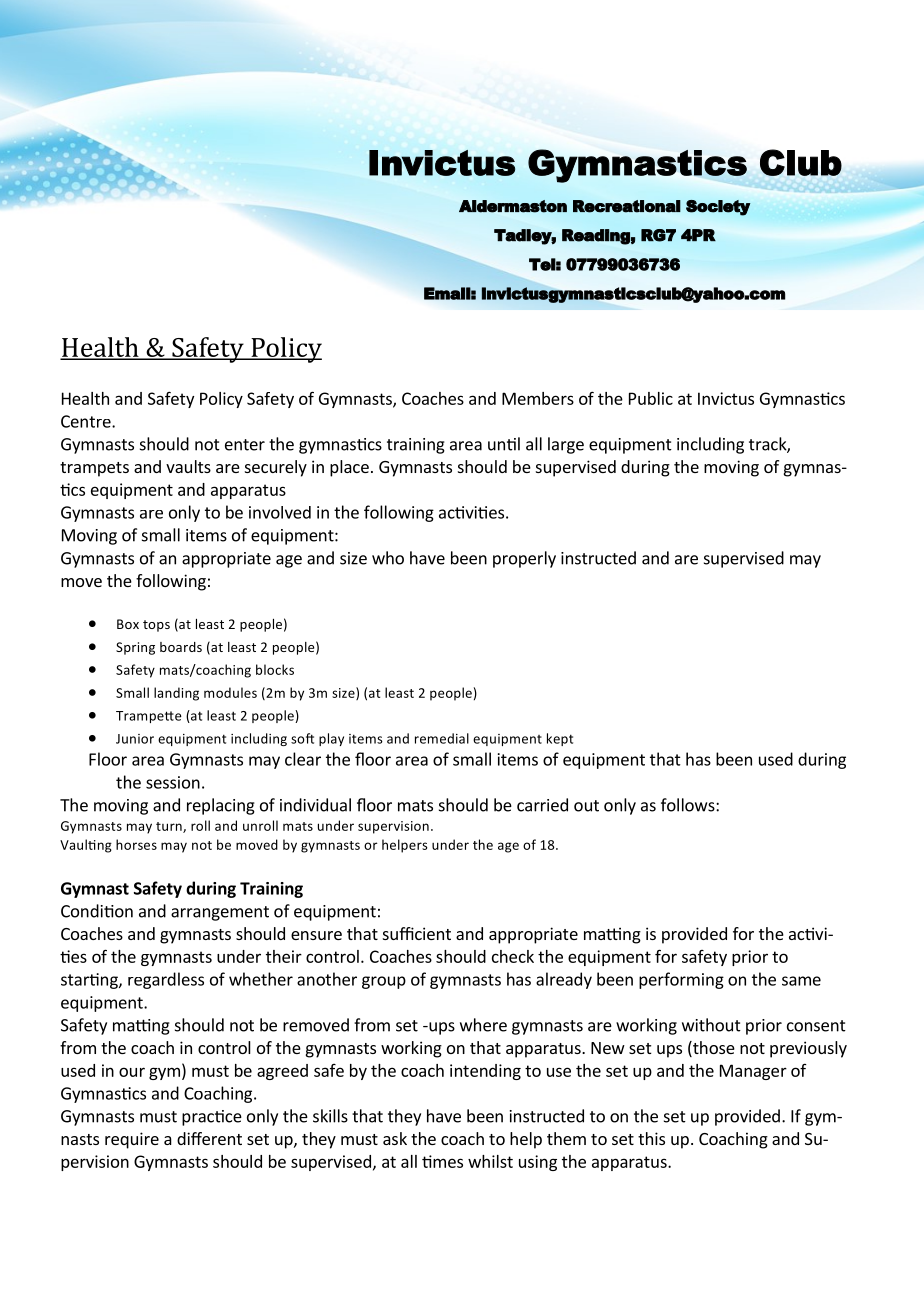  What do you see at coordinates (442, 738) in the document?
I see `remedial` at bounding box center [442, 738].
